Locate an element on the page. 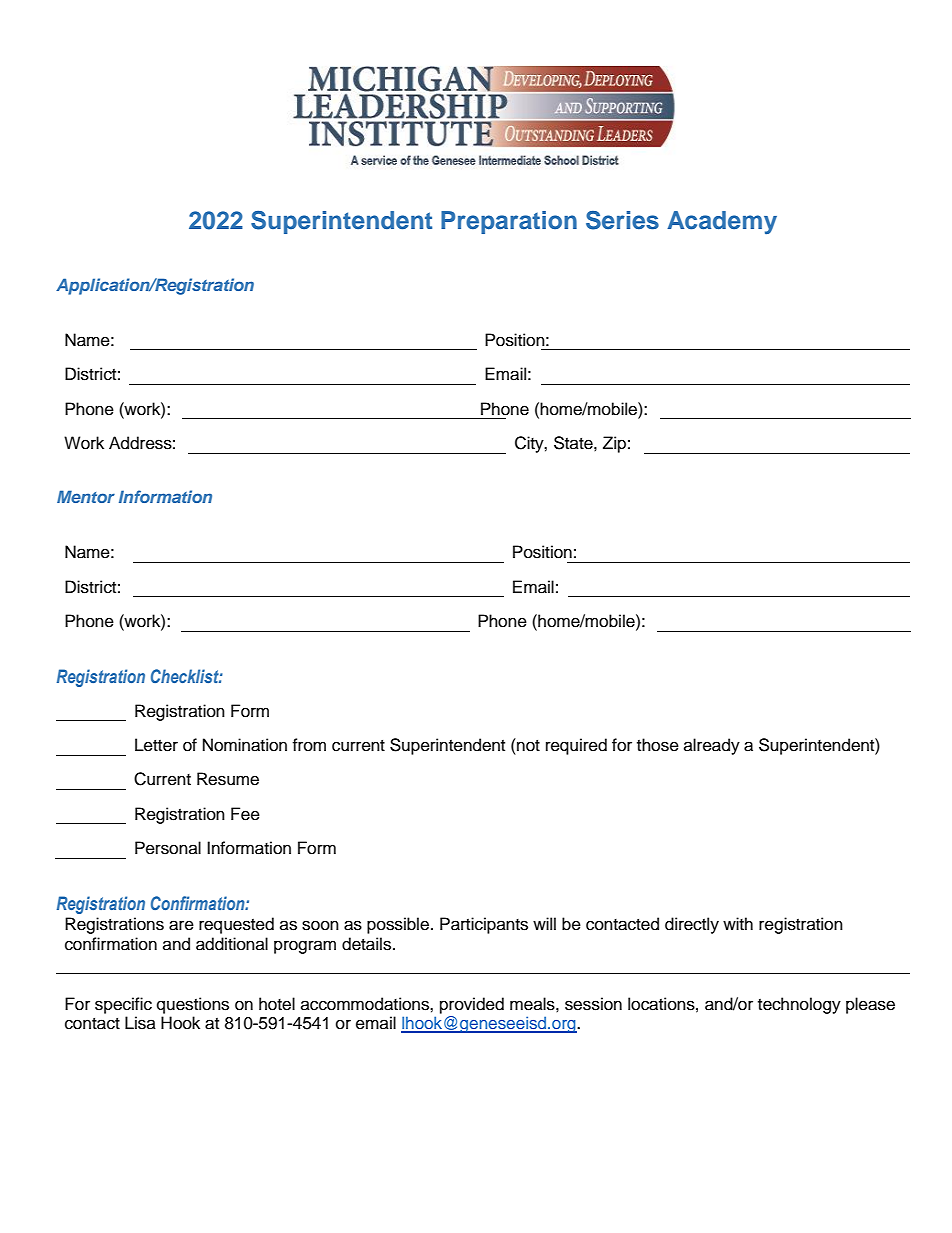 This page has width=952, height=1233. Participants is located at coordinates (484, 925).
